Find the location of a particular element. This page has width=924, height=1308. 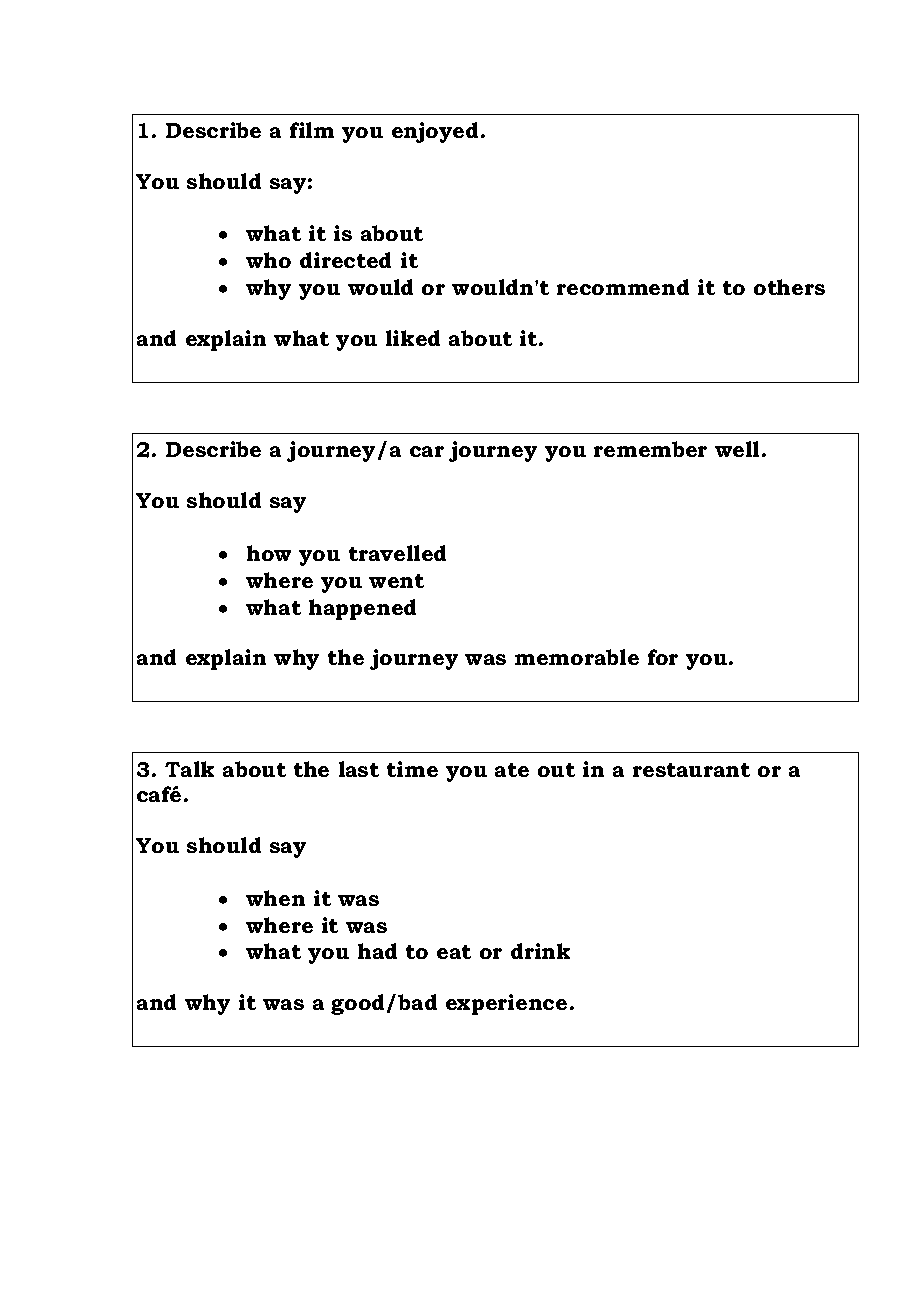

enjoyed is located at coordinates (435, 132).
